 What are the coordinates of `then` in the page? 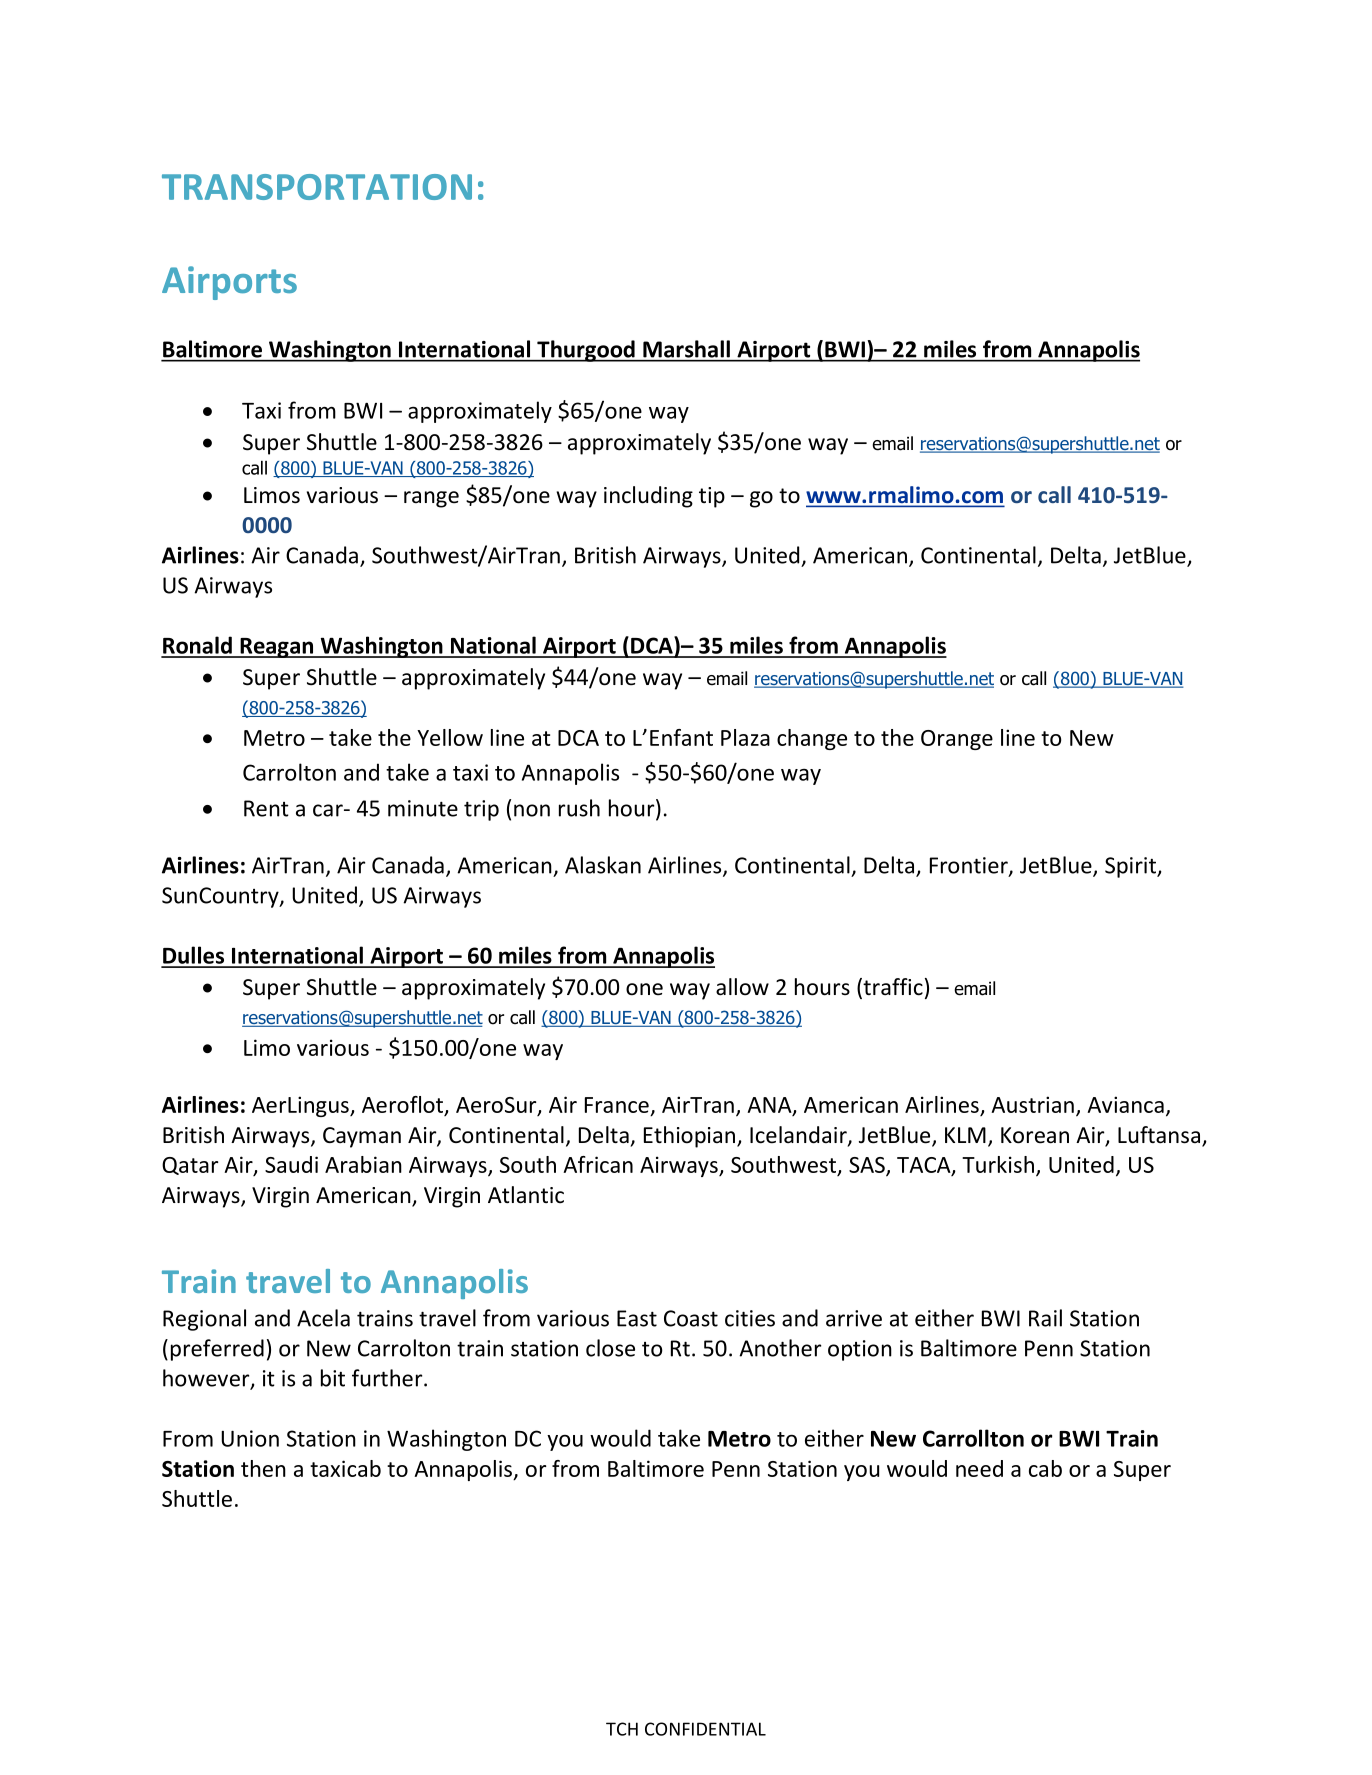 It's located at (263, 1468).
